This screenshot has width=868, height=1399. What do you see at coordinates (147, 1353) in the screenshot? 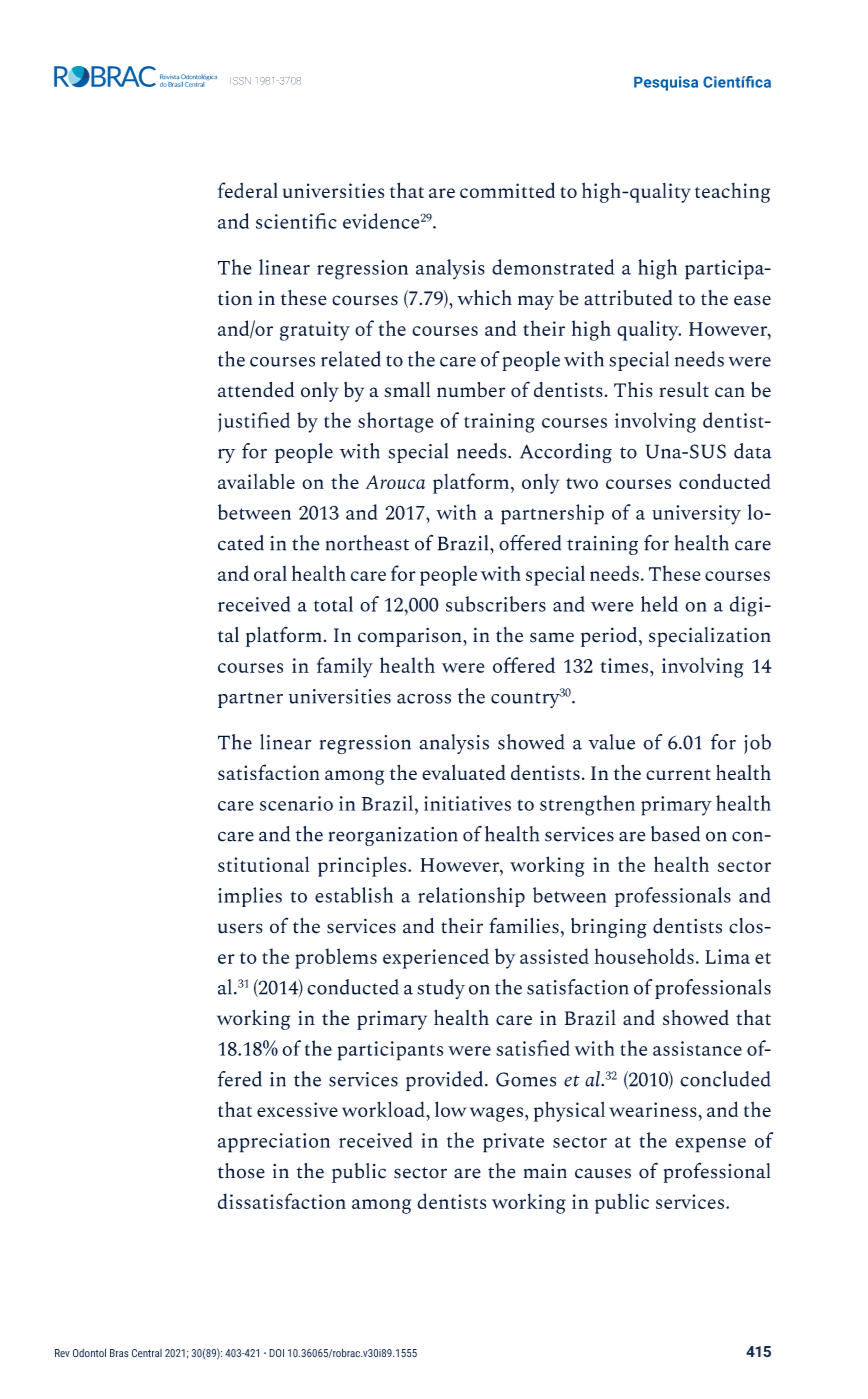
I see `Central` at bounding box center [147, 1353].
